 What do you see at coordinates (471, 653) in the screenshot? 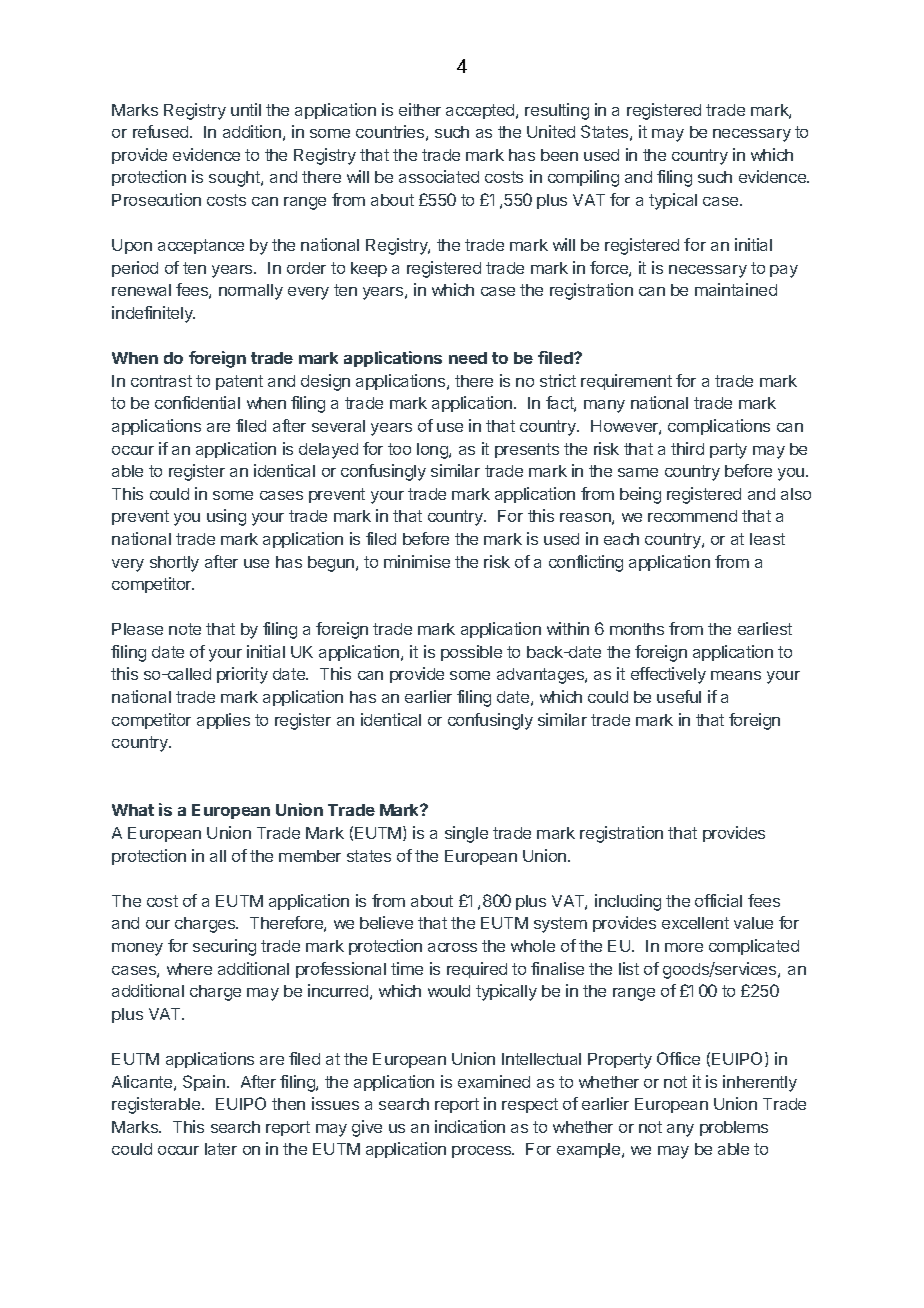
I see `possible` at bounding box center [471, 653].
